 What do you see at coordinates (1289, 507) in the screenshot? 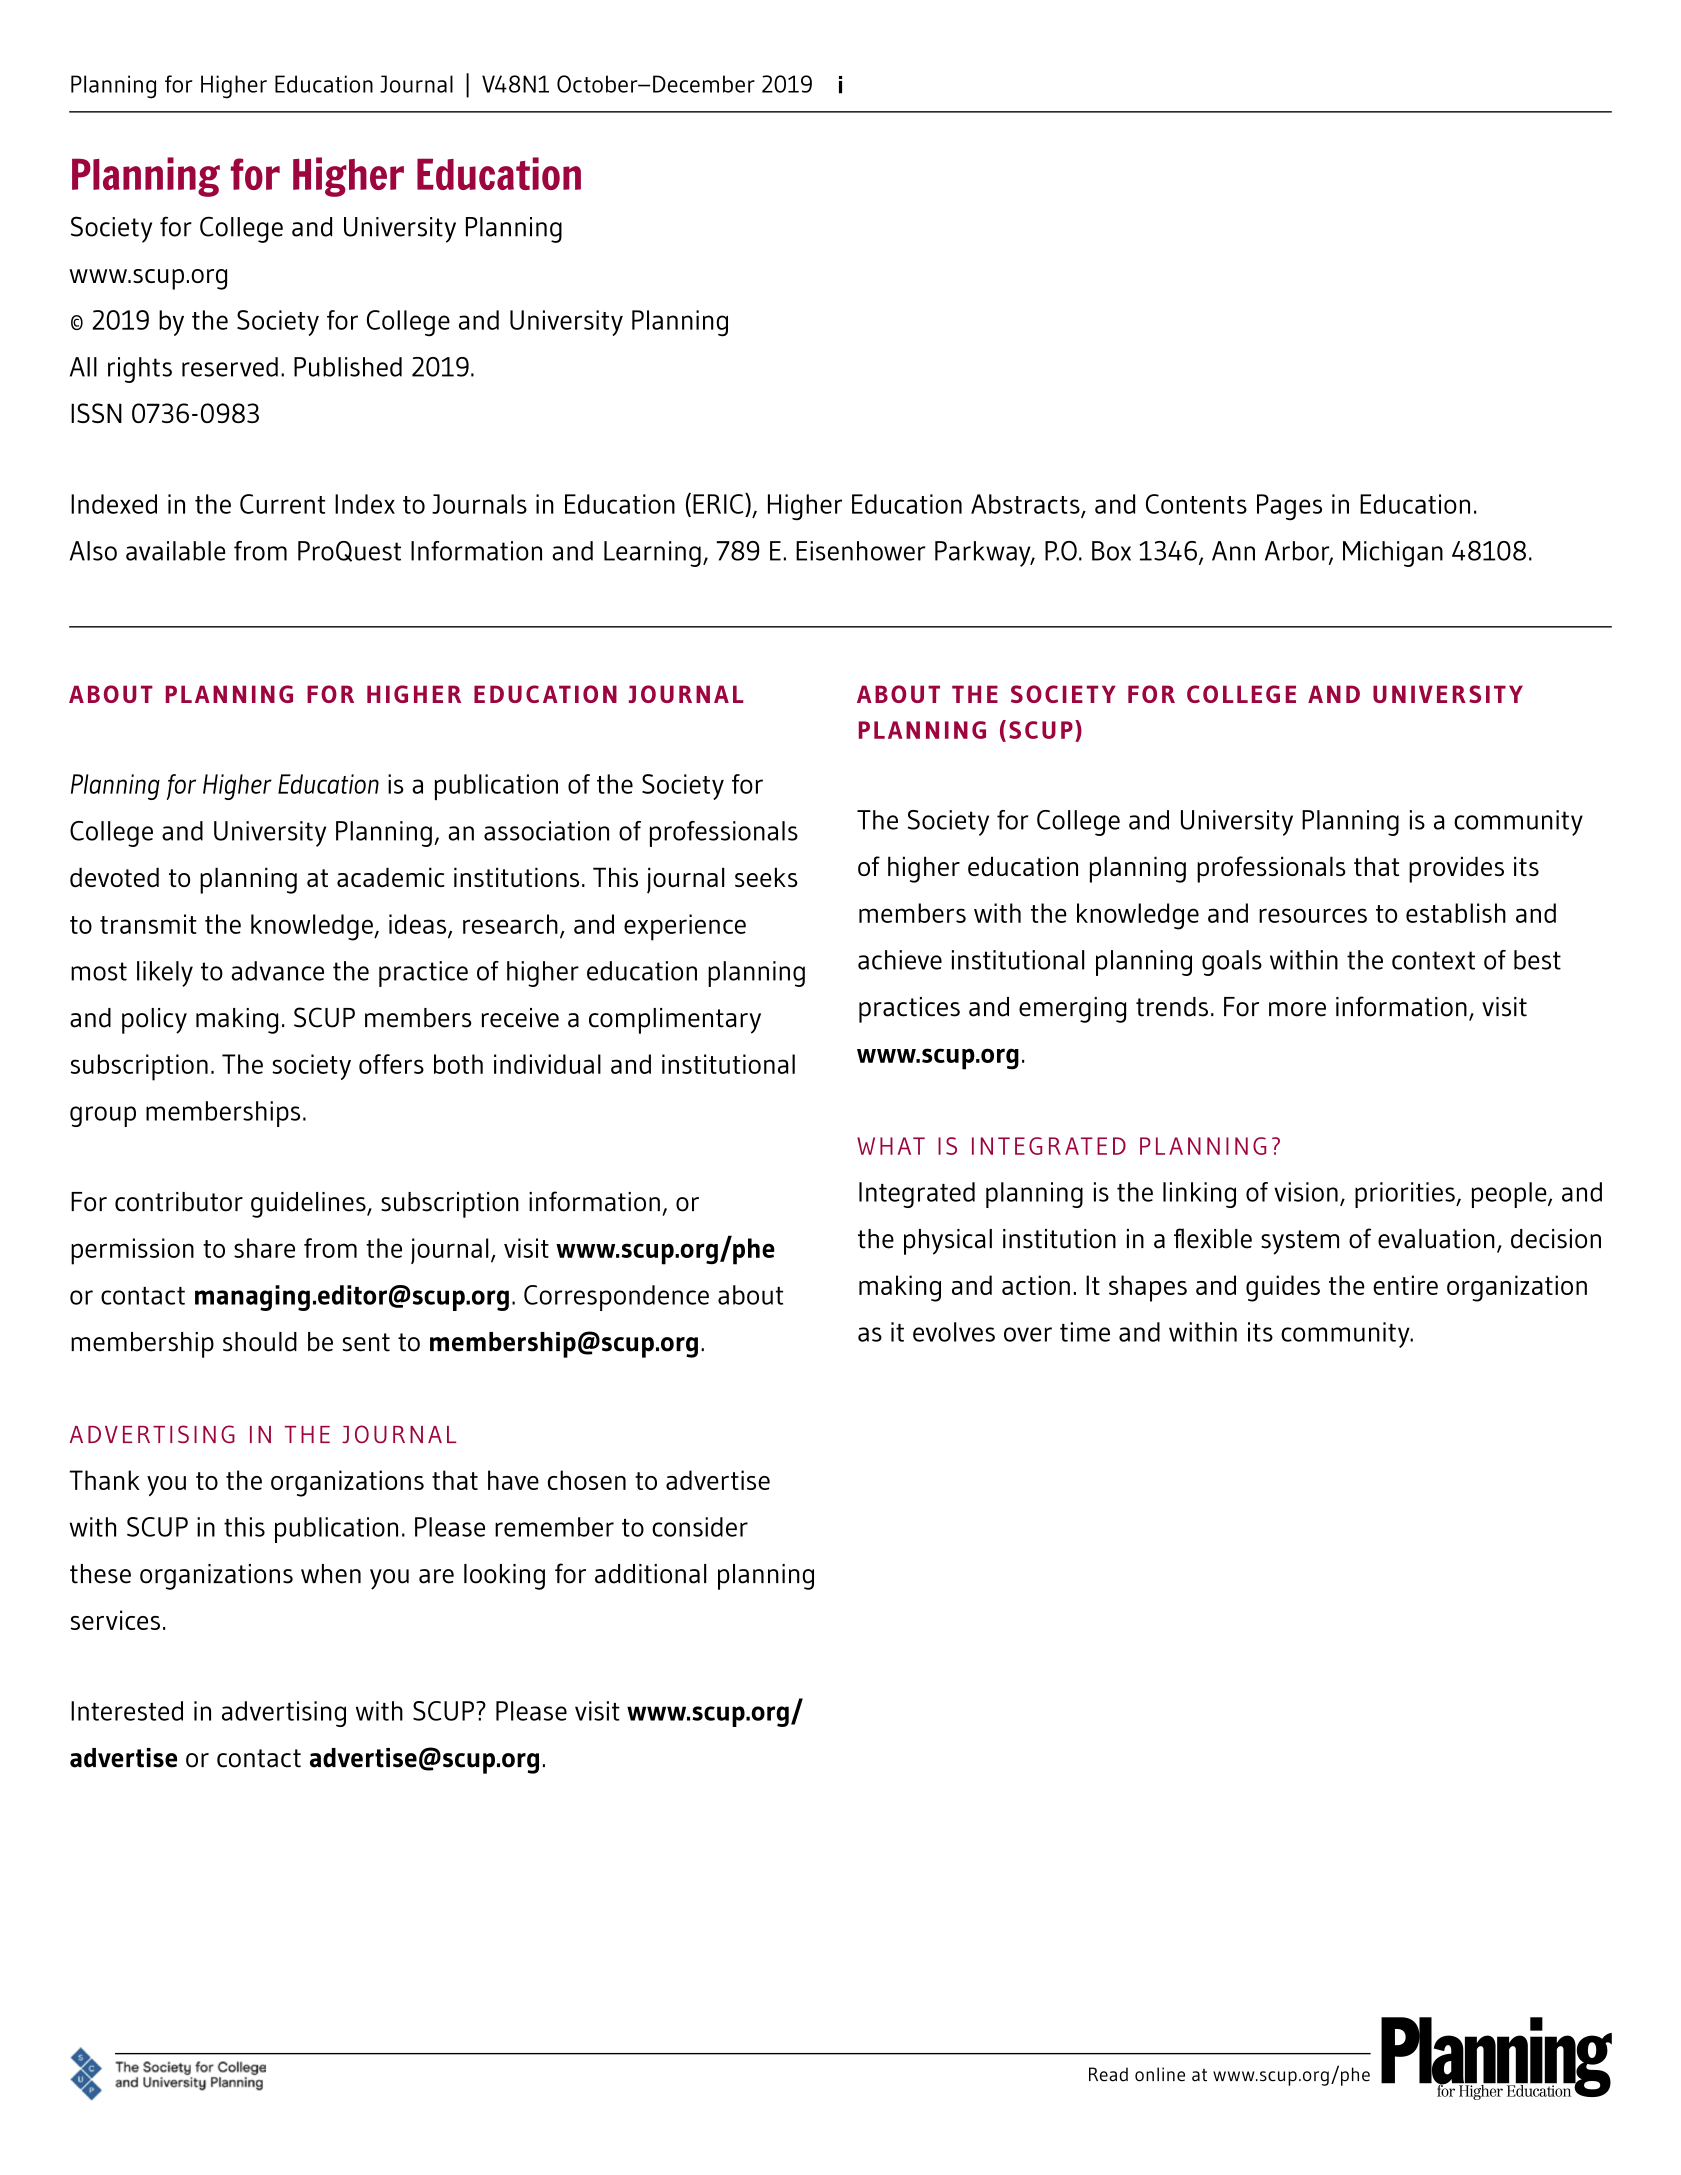
I see `Pages` at bounding box center [1289, 507].
